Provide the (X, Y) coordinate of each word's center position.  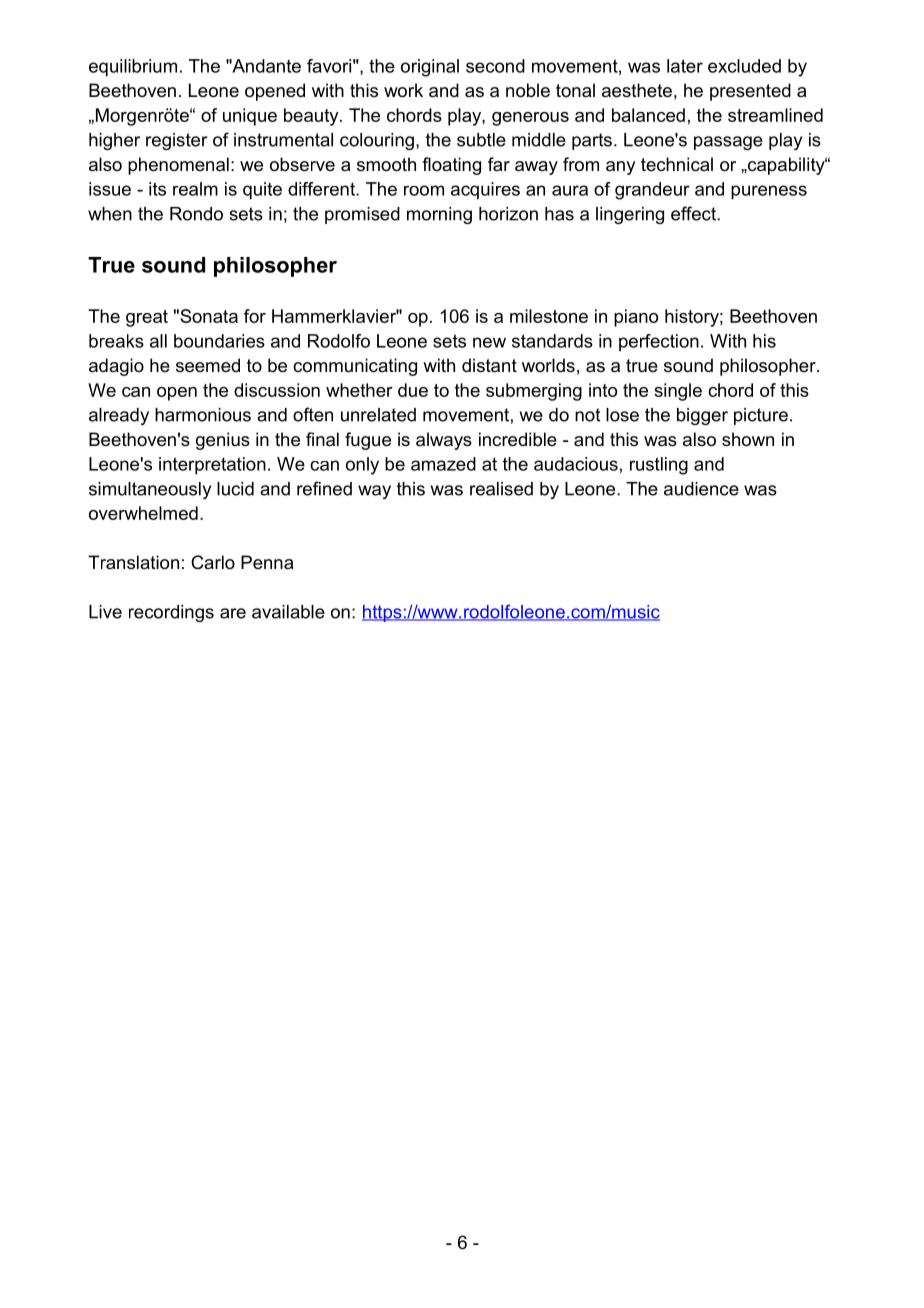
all (158, 341)
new (489, 342)
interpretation (212, 466)
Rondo (196, 214)
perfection (659, 342)
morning (439, 215)
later (685, 66)
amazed (443, 464)
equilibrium (133, 68)
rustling (659, 466)
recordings (171, 613)
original (430, 68)
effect (694, 213)
